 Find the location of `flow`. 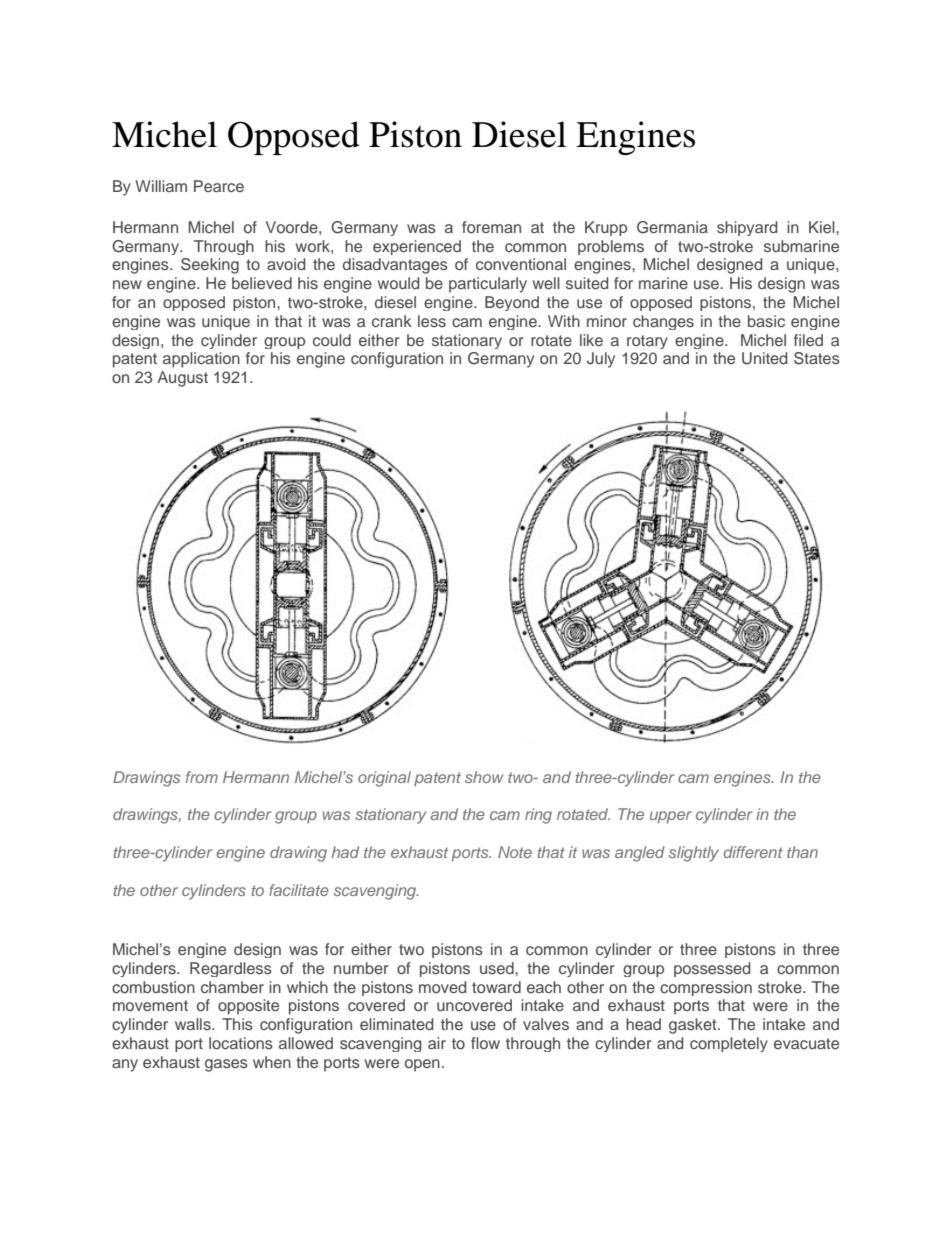

flow is located at coordinates (485, 1043).
